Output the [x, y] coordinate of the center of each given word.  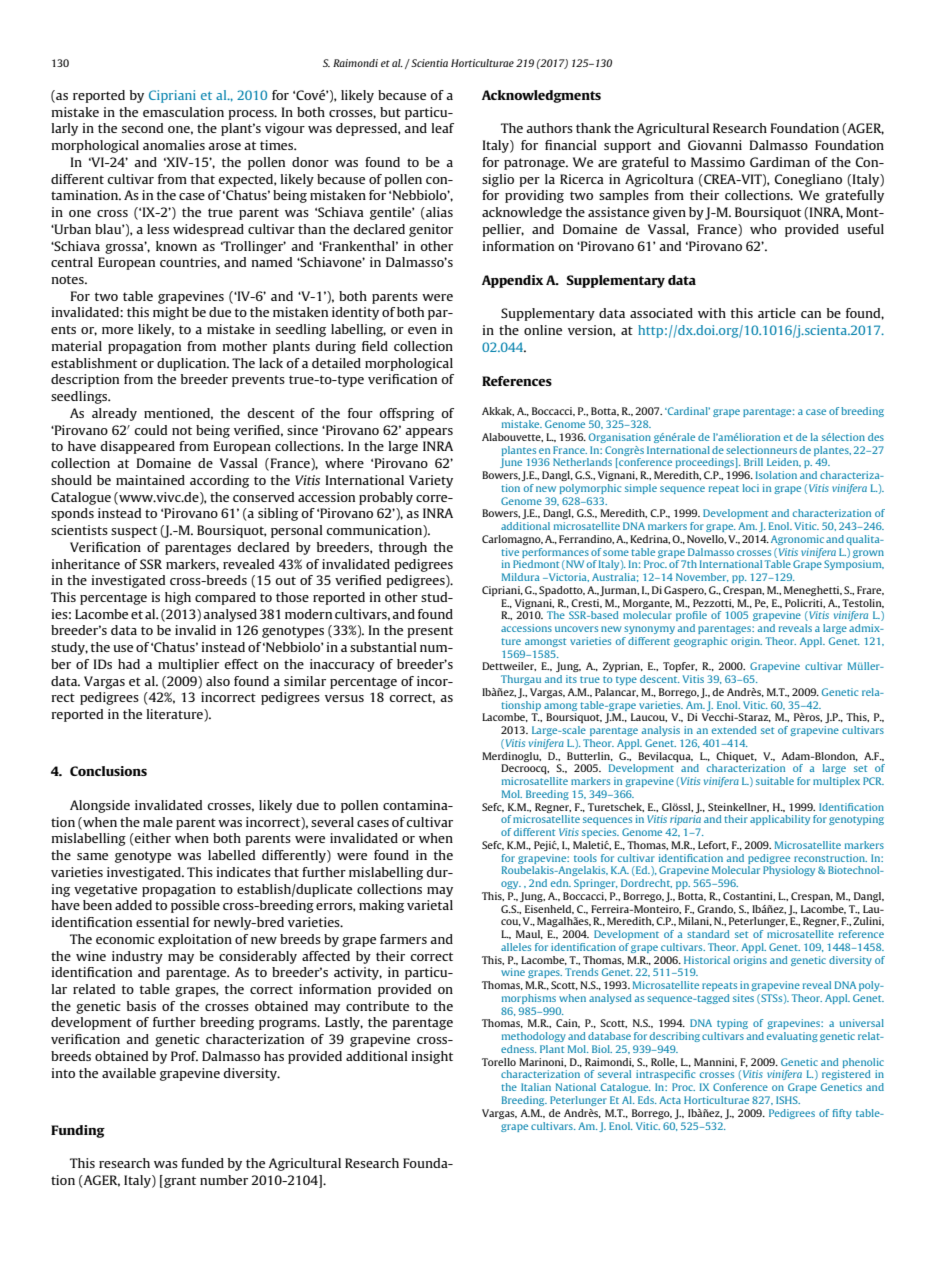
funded [202, 1163]
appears [429, 433]
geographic [700, 642]
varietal [430, 905]
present [430, 632]
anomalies [174, 145]
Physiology [789, 871]
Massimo [718, 162]
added [133, 905]
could [151, 430]
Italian [536, 1087]
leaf [443, 128]
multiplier [188, 665]
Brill [753, 462]
